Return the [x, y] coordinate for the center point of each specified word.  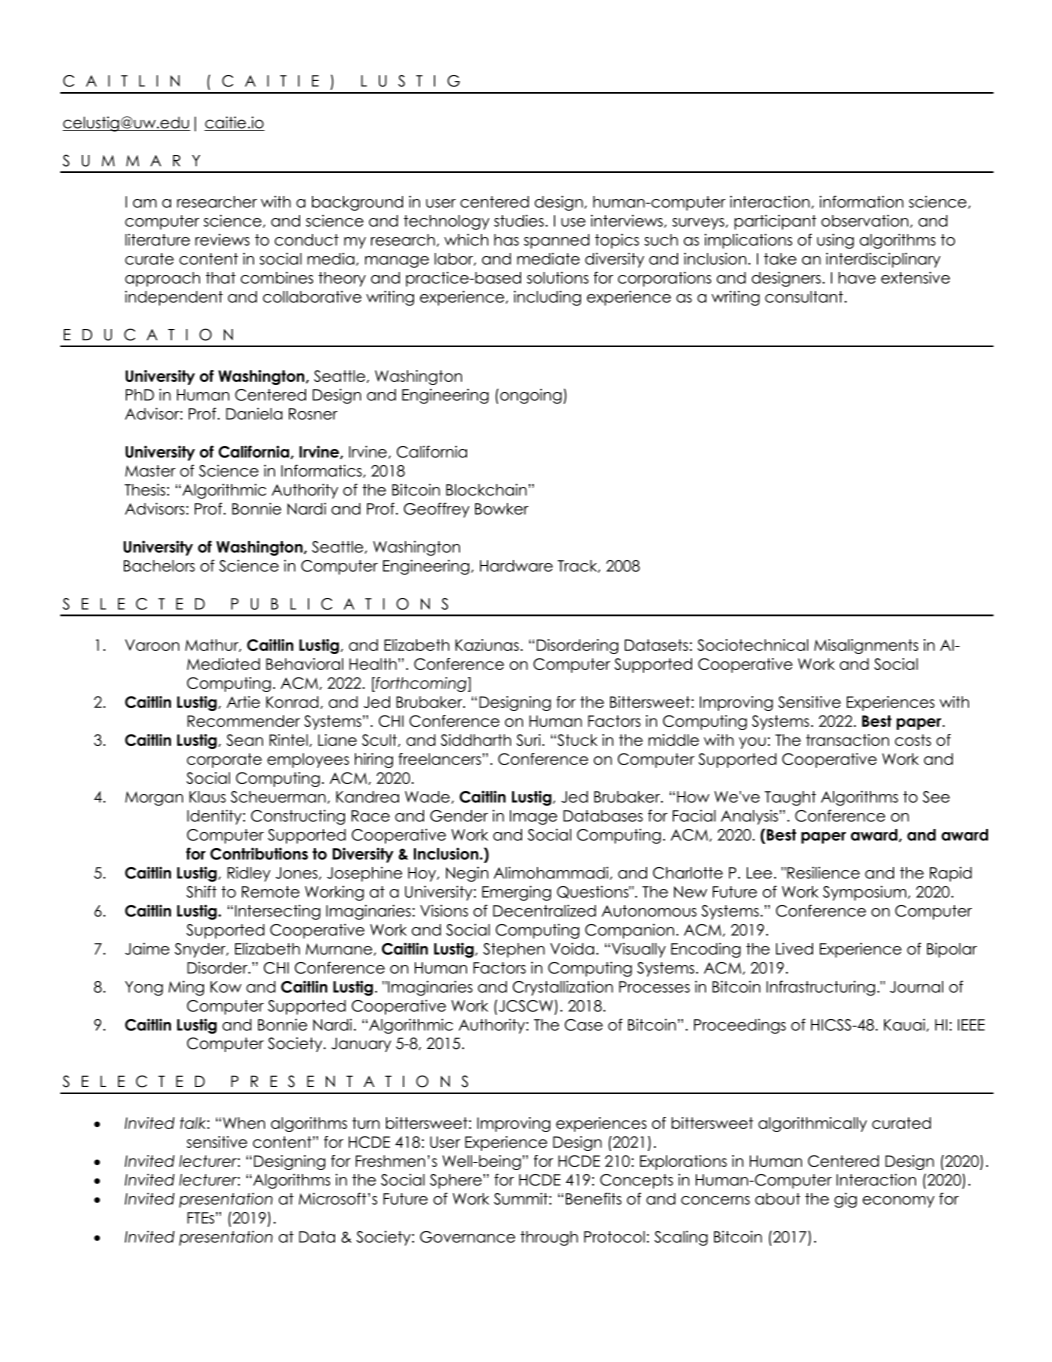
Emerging [516, 893]
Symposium [866, 893]
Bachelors [159, 566]
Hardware [516, 566]
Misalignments [866, 646]
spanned [557, 241]
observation [866, 221]
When [244, 1123]
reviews [222, 239]
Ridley [249, 874]
